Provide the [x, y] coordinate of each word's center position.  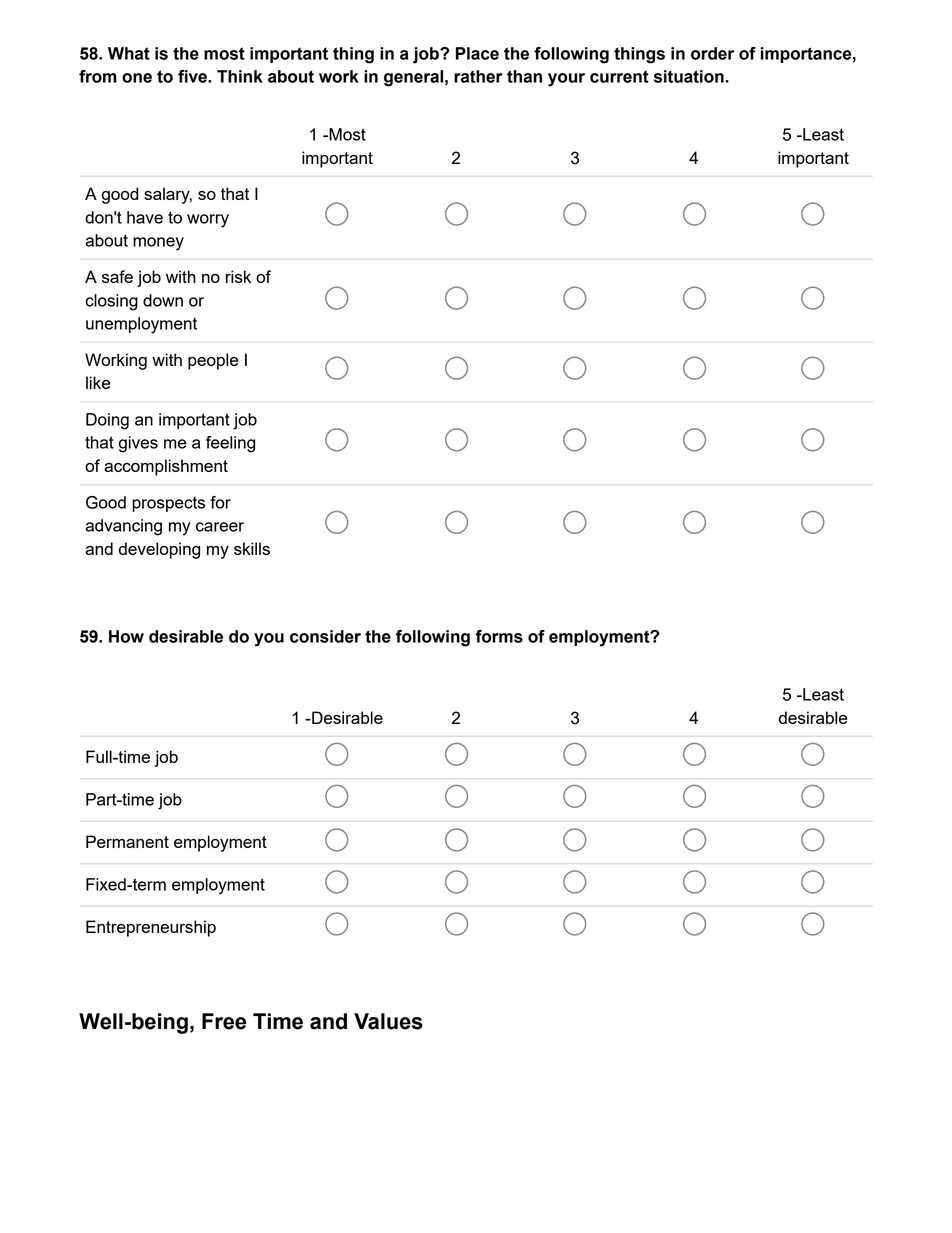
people [213, 361]
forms [499, 636]
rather [478, 76]
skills [252, 548]
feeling [230, 444]
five [193, 76]
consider [325, 636]
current [619, 76]
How [126, 636]
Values [388, 1021]
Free [224, 1021]
